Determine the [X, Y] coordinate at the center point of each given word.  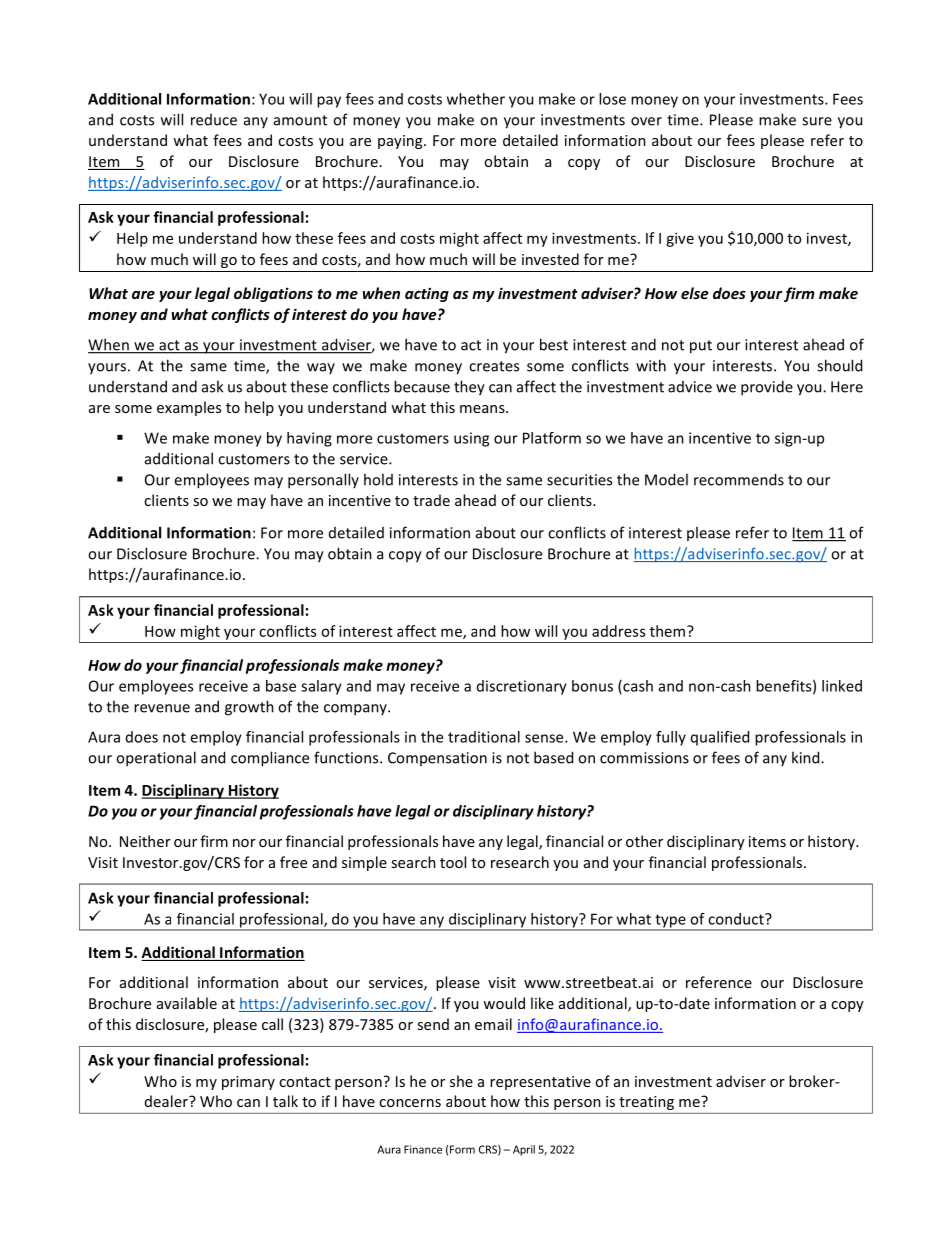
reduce [214, 120]
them [667, 631]
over [646, 121]
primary [248, 1083]
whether [476, 99]
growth [249, 708]
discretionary [522, 687]
